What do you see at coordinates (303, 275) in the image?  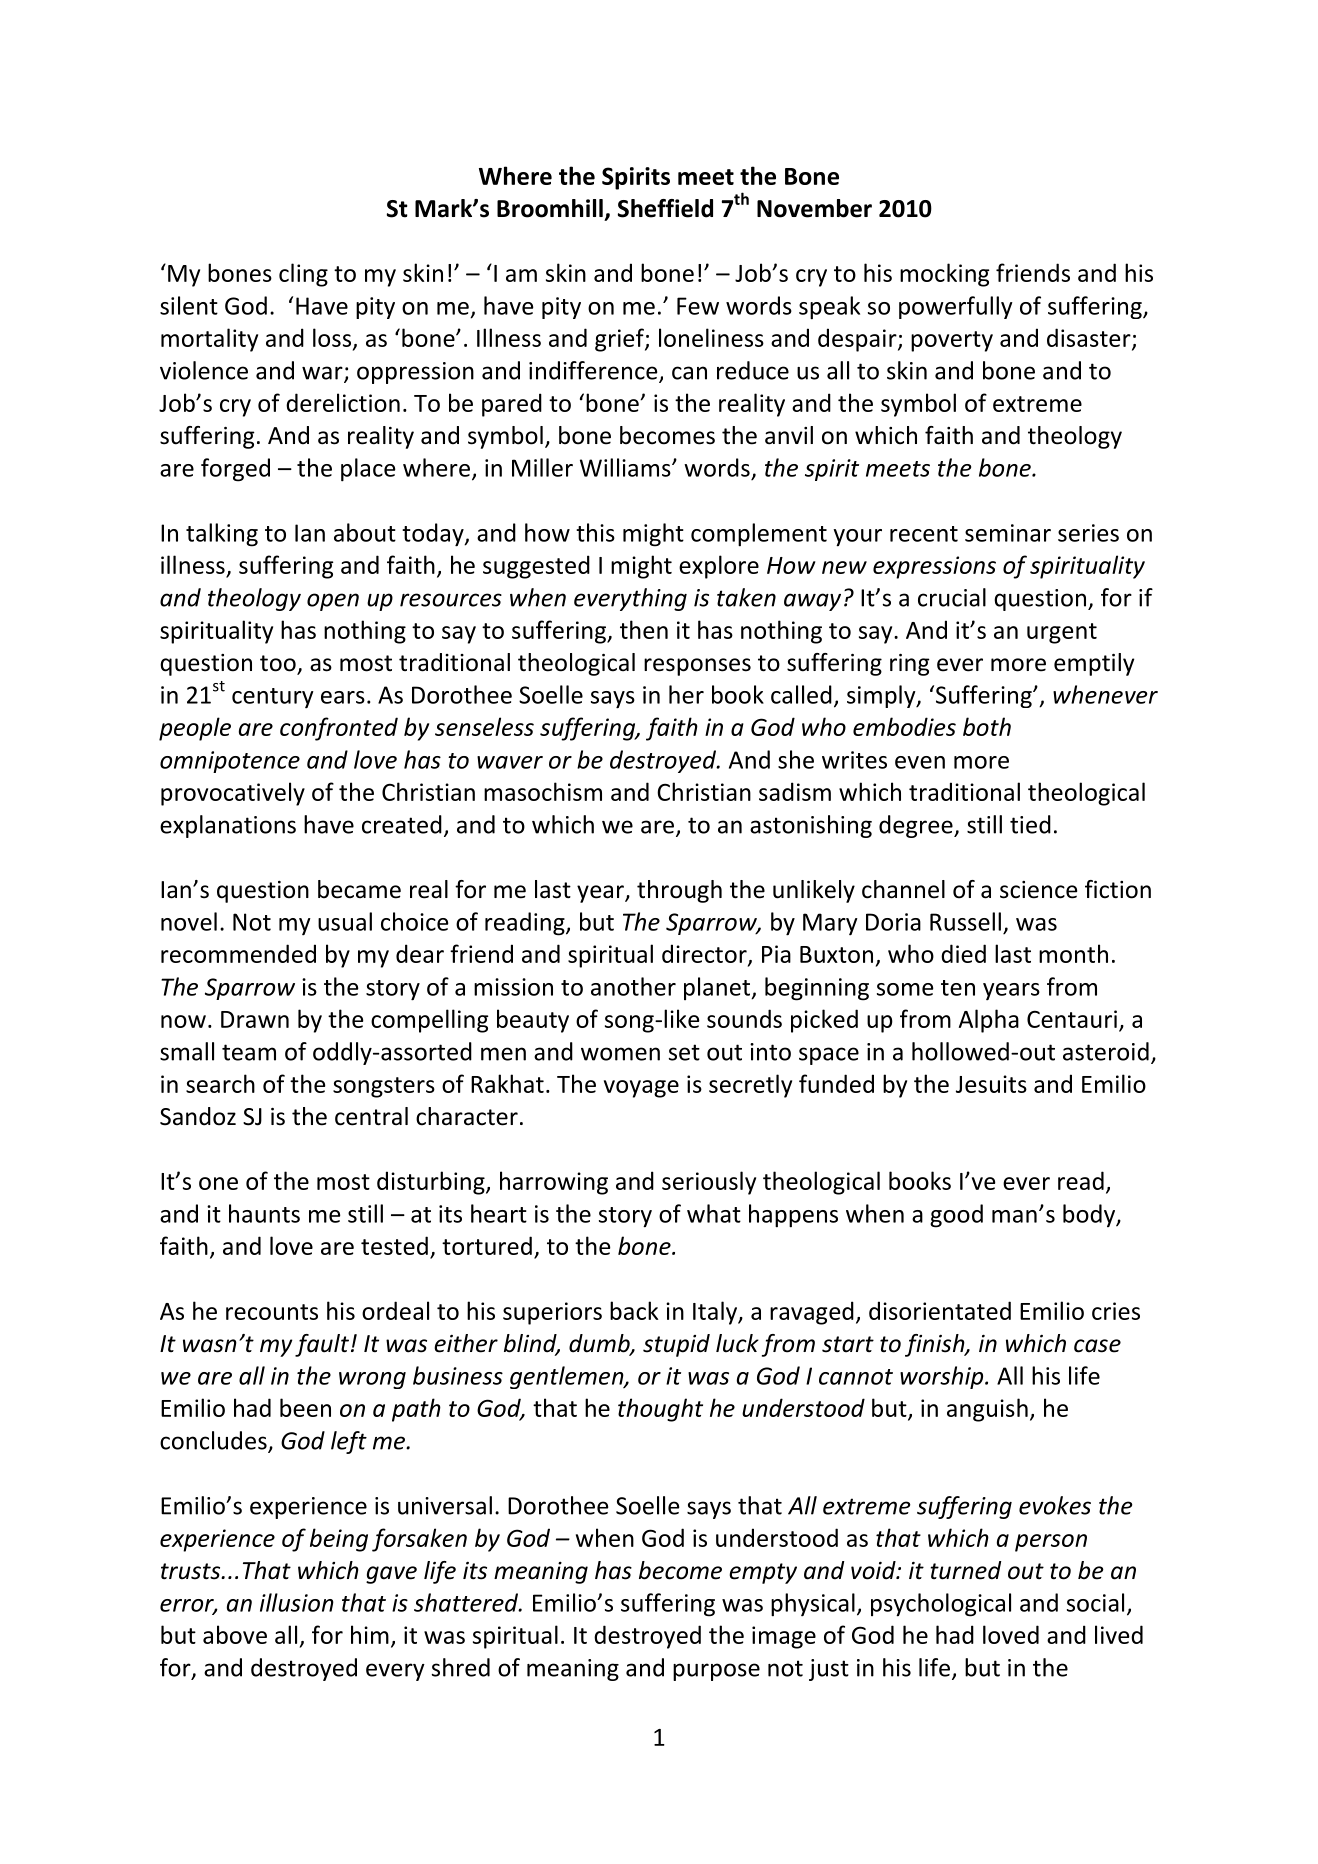 I see `cling` at bounding box center [303, 275].
